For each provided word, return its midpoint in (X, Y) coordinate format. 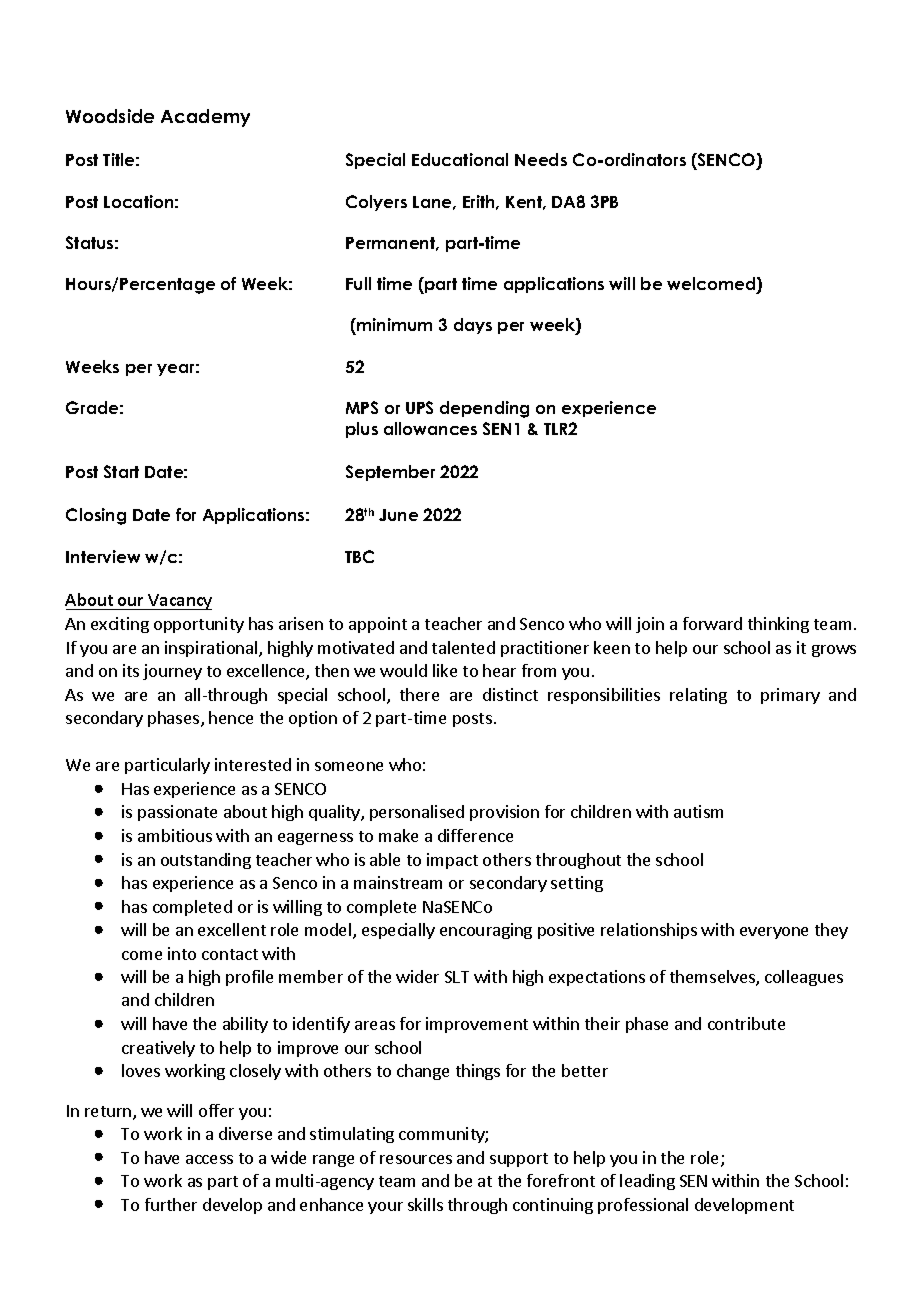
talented (463, 647)
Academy (205, 118)
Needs (541, 159)
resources (416, 1159)
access (209, 1159)
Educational (460, 159)
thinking (778, 625)
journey (172, 672)
